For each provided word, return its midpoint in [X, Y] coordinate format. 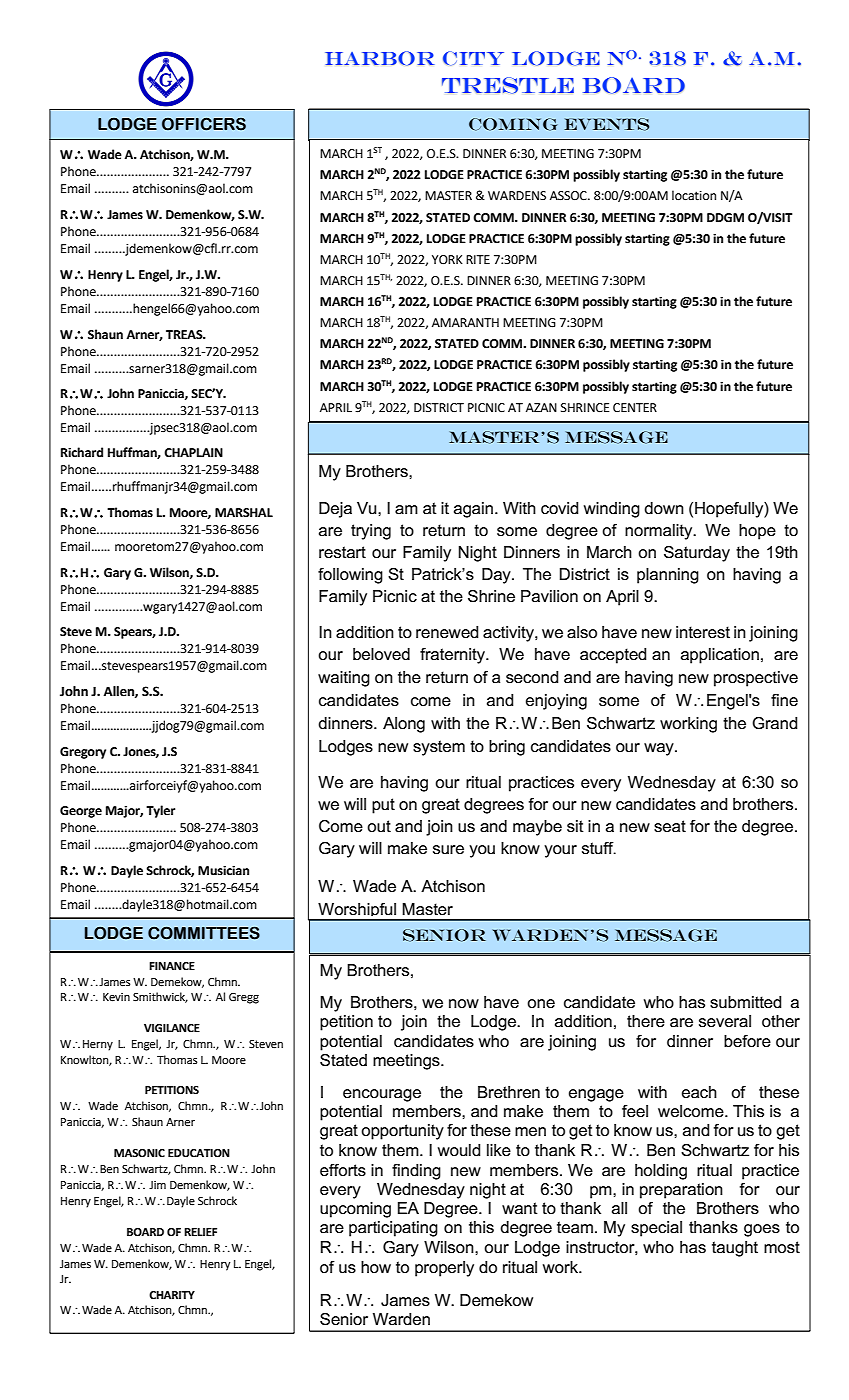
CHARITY [172, 1295]
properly [444, 1269]
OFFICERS [204, 124]
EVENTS [606, 124]
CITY [473, 58]
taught [735, 1249]
